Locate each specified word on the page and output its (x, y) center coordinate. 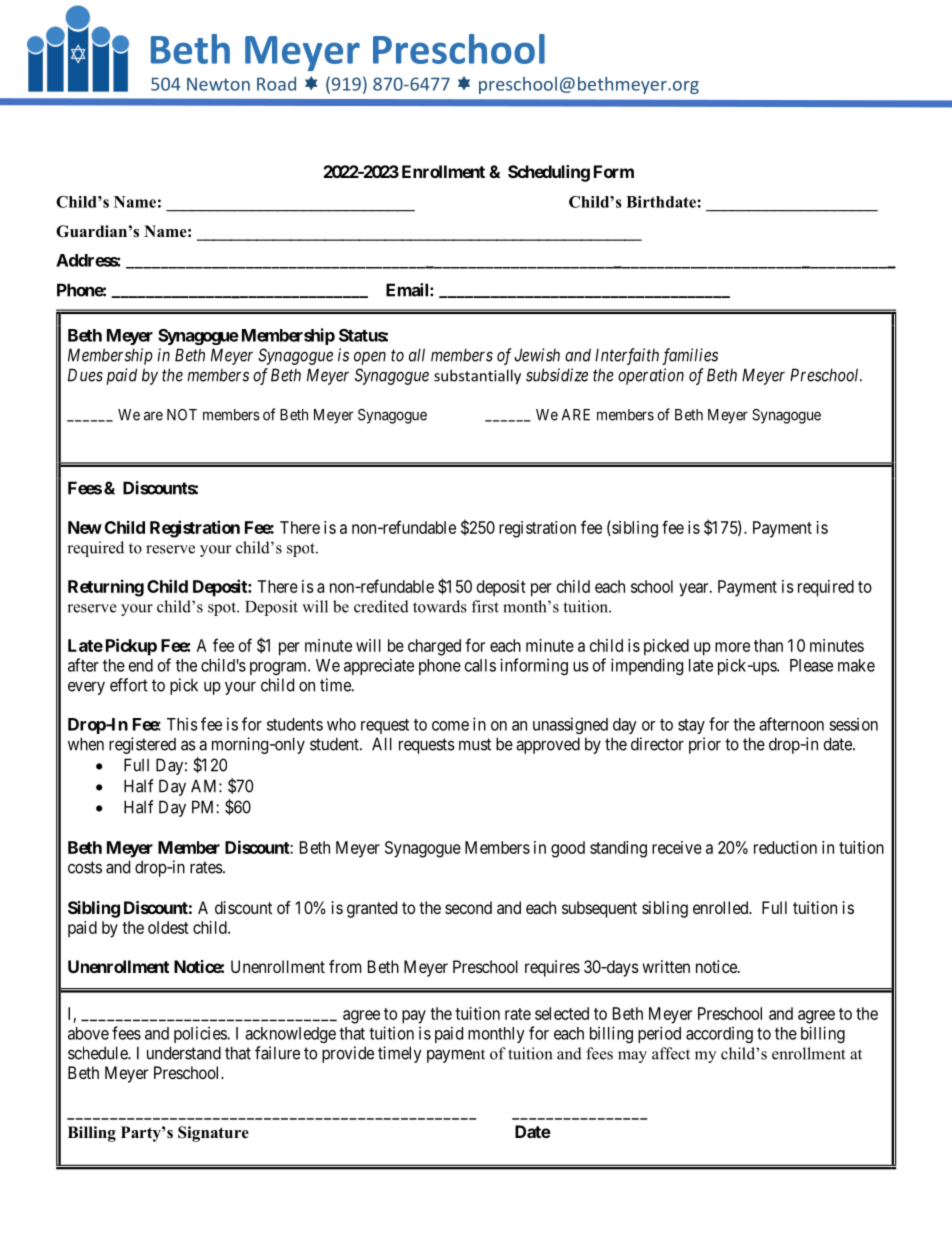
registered (142, 745)
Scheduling (549, 173)
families (690, 356)
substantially (477, 377)
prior (705, 745)
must (475, 744)
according (719, 1034)
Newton (218, 84)
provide (348, 1054)
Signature (213, 1134)
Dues (85, 375)
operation (651, 376)
